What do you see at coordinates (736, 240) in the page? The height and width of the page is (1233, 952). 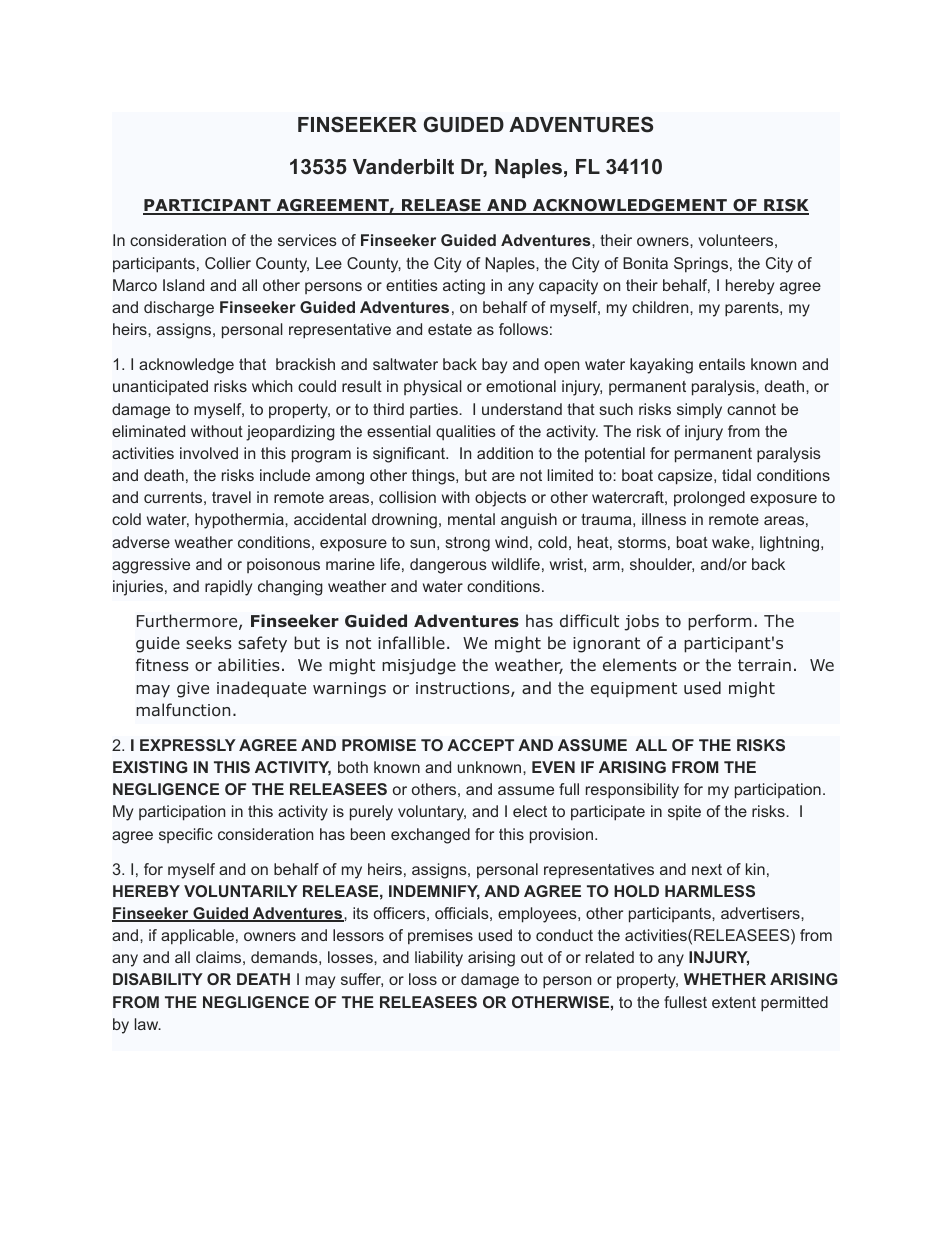 I see `volunteers` at bounding box center [736, 240].
